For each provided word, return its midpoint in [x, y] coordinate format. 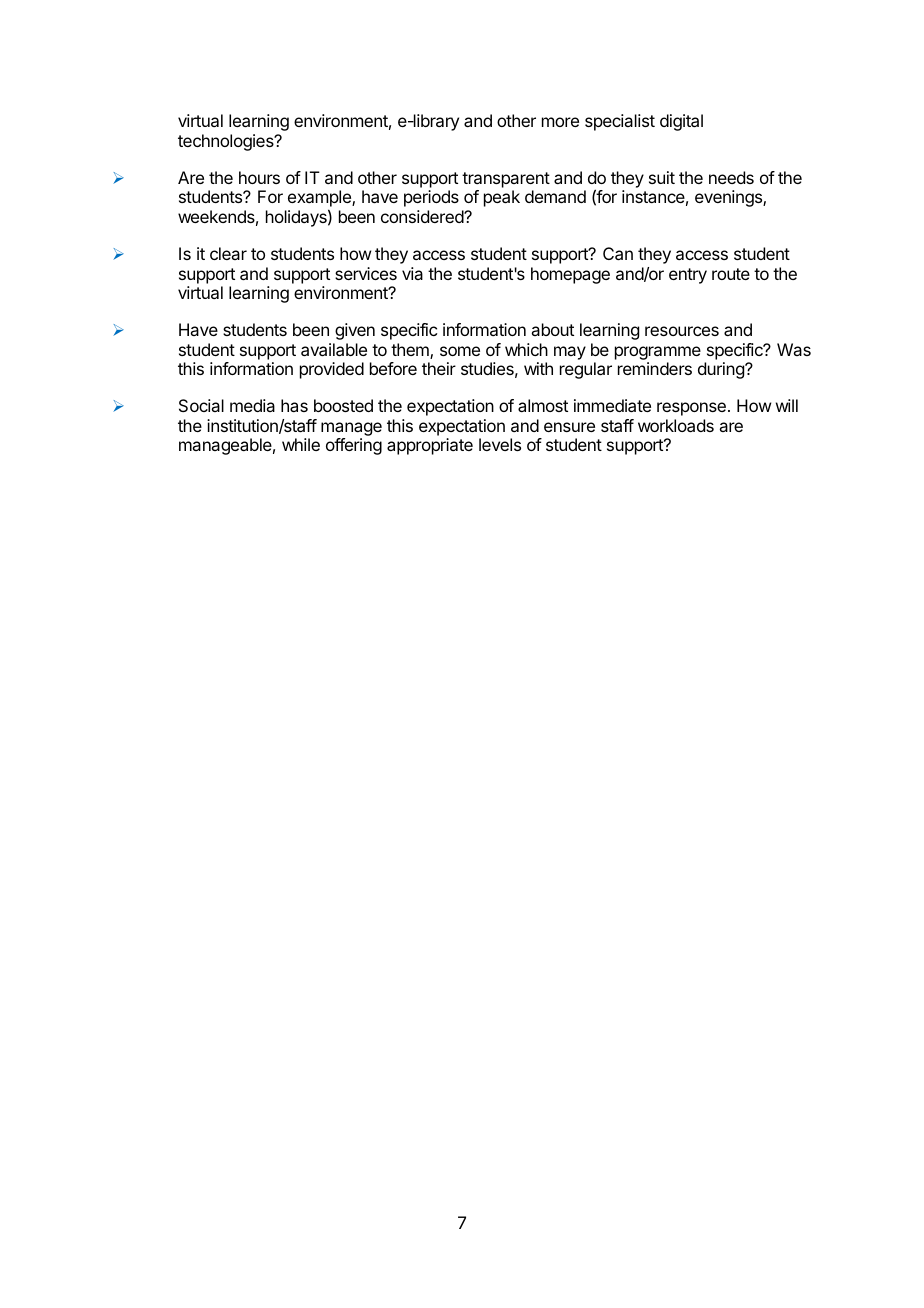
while [301, 444]
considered [423, 216]
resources [682, 331]
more [560, 122]
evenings [729, 198]
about [552, 329]
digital [681, 122]
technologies [227, 142]
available [334, 349]
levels [500, 444]
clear [228, 253]
